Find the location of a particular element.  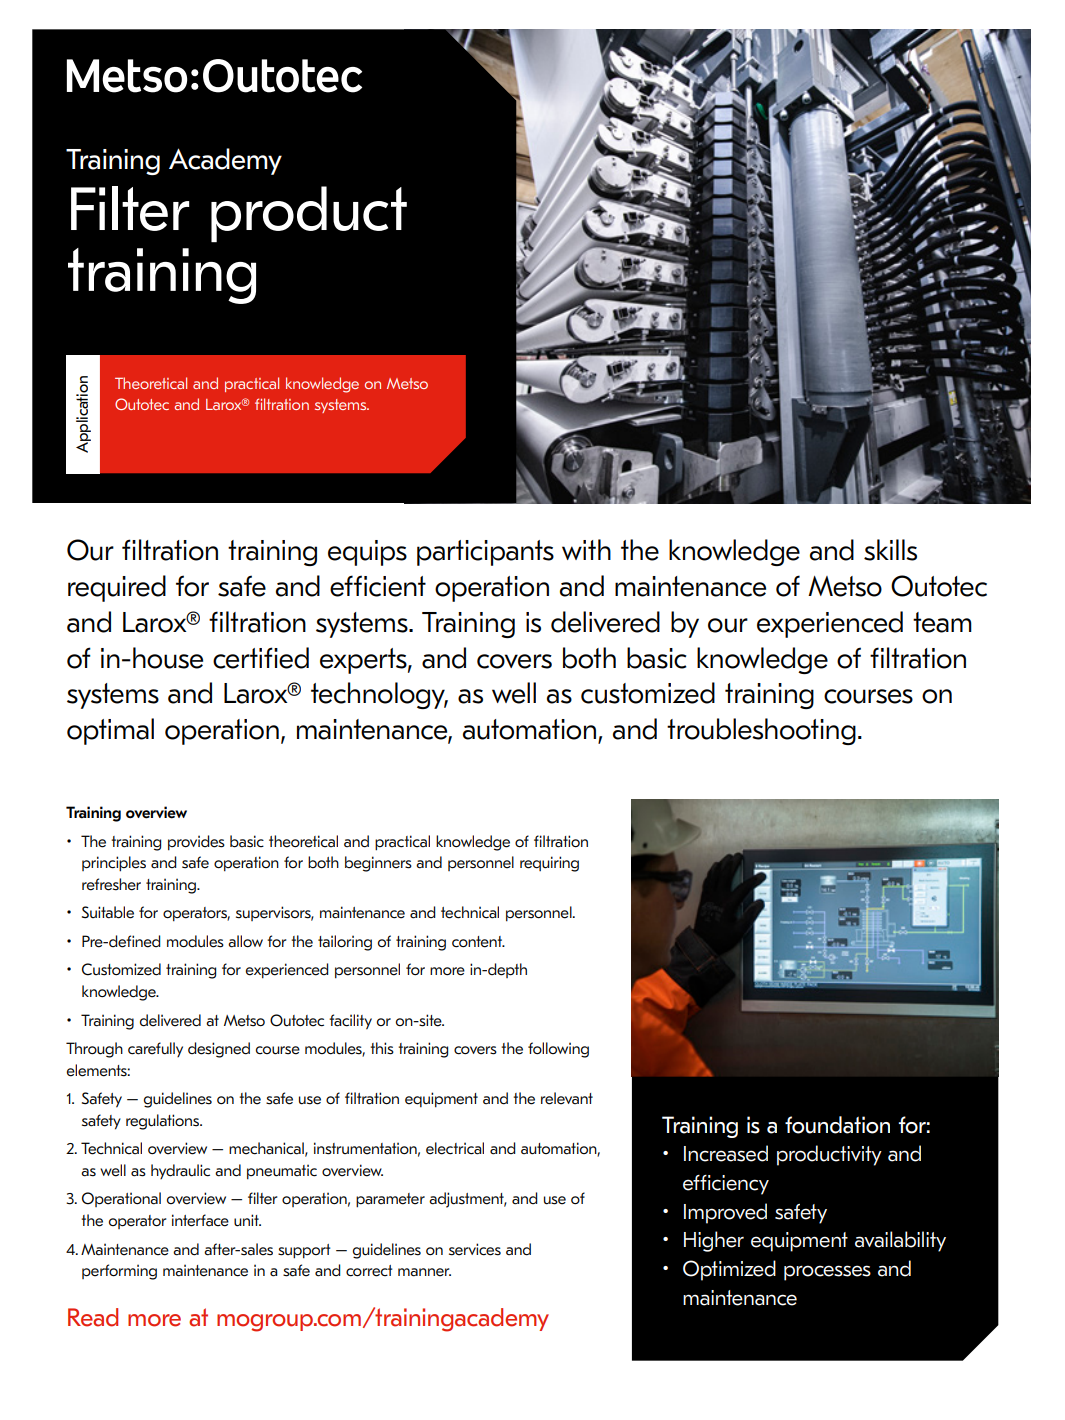

processes is located at coordinates (827, 1273).
